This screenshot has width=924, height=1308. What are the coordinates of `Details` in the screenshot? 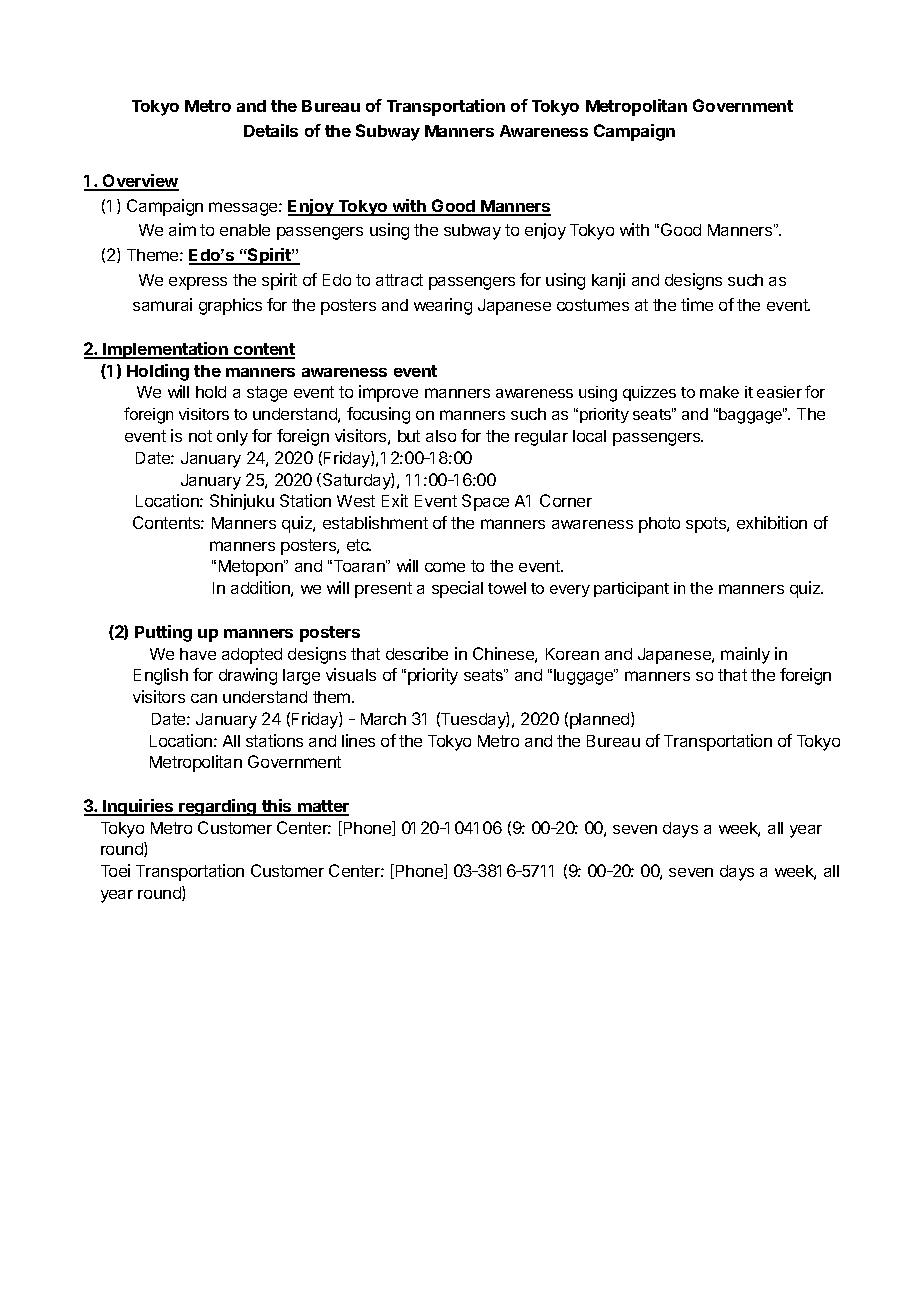 It's located at (271, 130).
